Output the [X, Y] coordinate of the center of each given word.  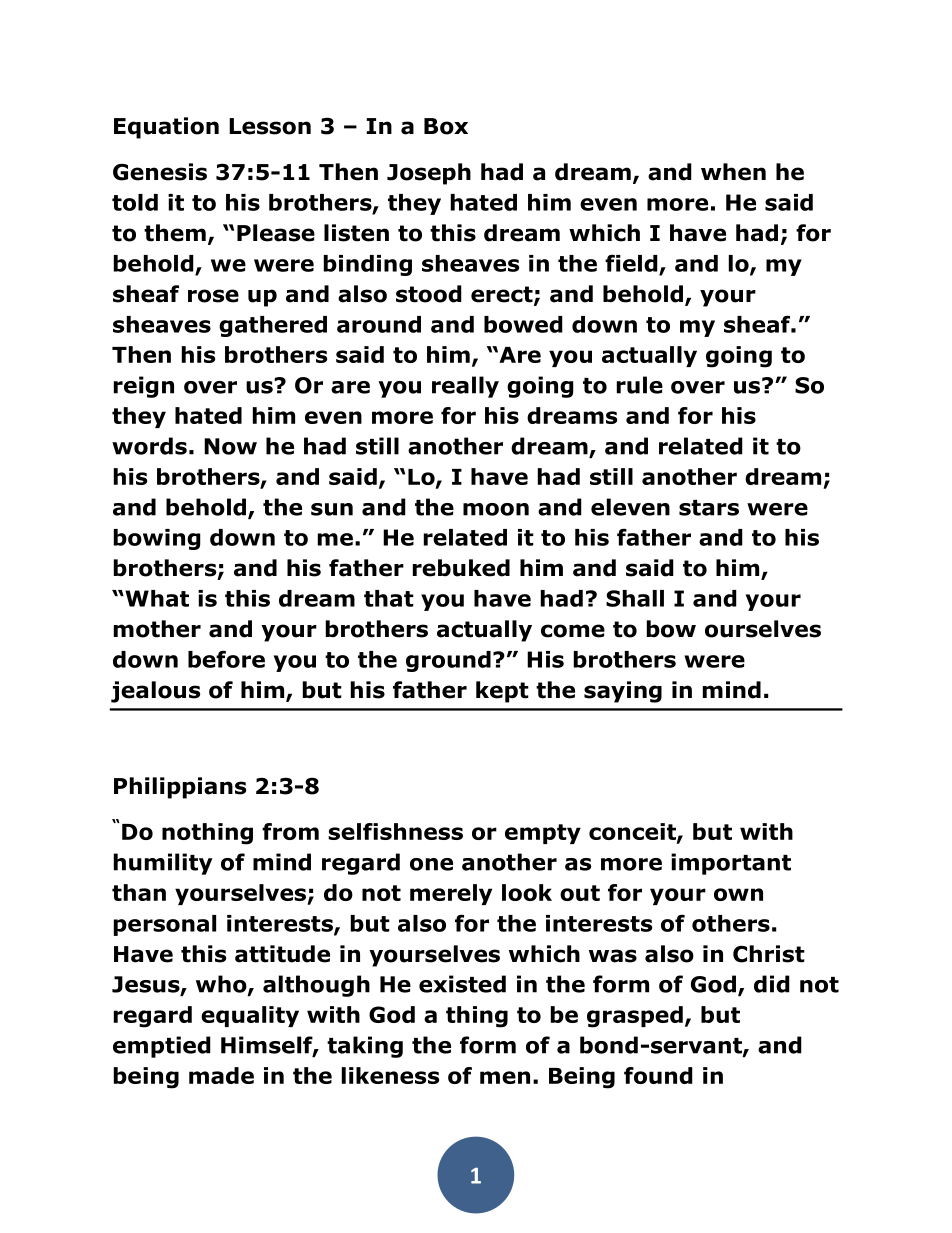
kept [502, 692]
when [733, 172]
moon [496, 509]
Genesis [160, 172]
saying [623, 692]
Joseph [429, 174]
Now [230, 446]
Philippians [180, 788]
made [221, 1075]
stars [709, 508]
